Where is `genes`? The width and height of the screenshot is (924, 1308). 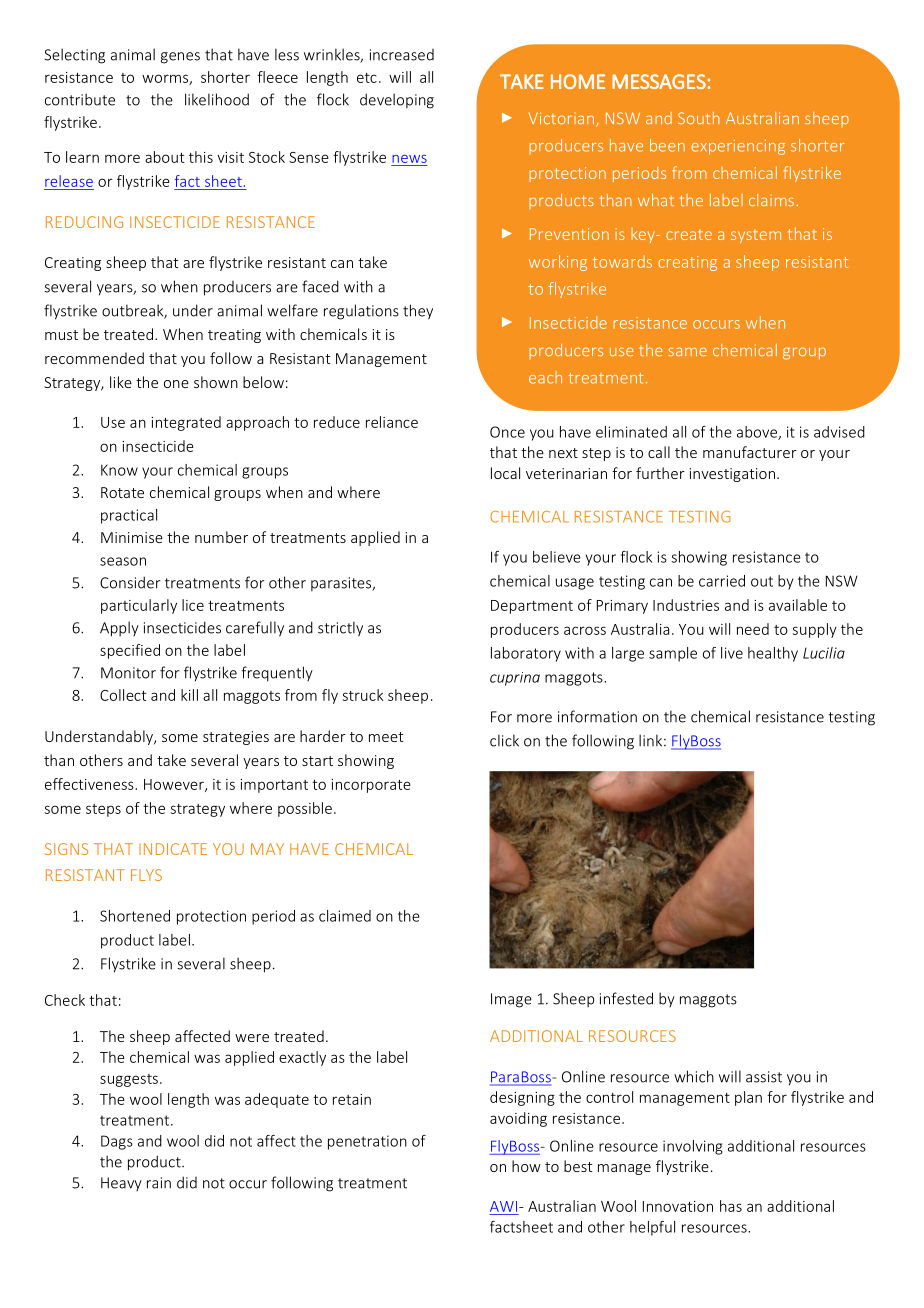 genes is located at coordinates (180, 58).
